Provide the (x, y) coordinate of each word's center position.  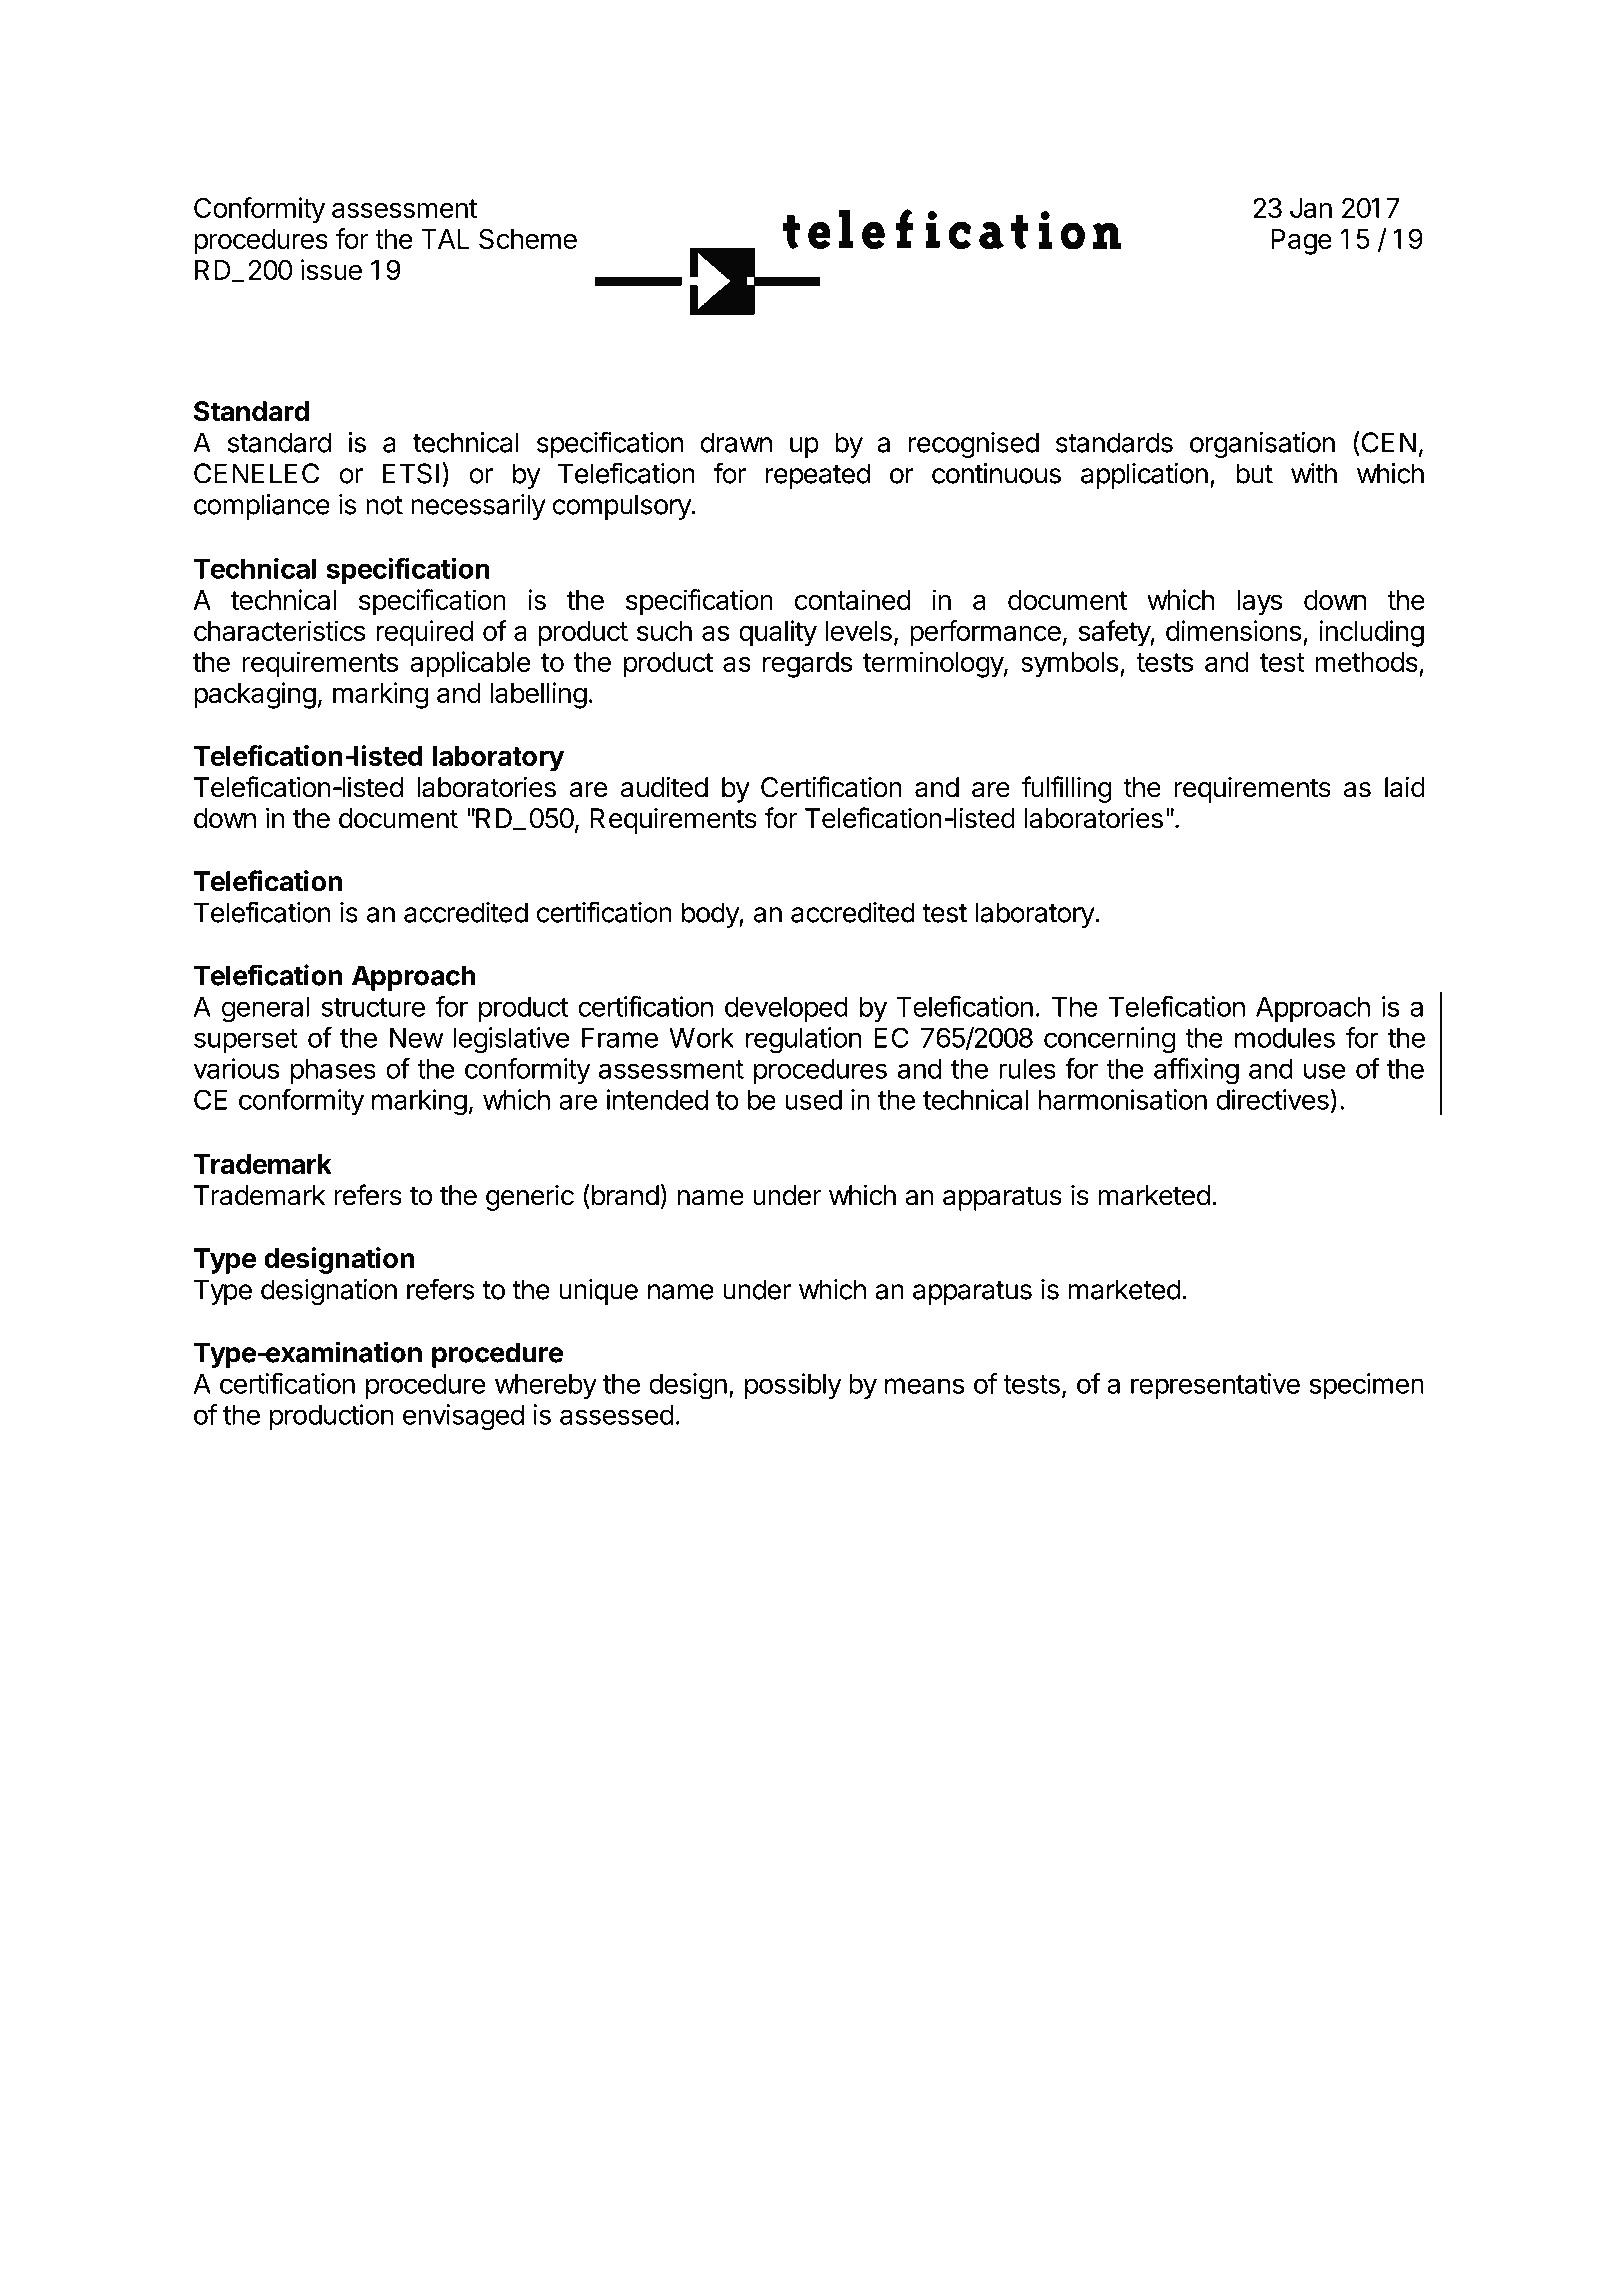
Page (1301, 242)
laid (1405, 787)
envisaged (463, 1417)
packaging (255, 695)
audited (664, 787)
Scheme (528, 239)
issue (331, 269)
